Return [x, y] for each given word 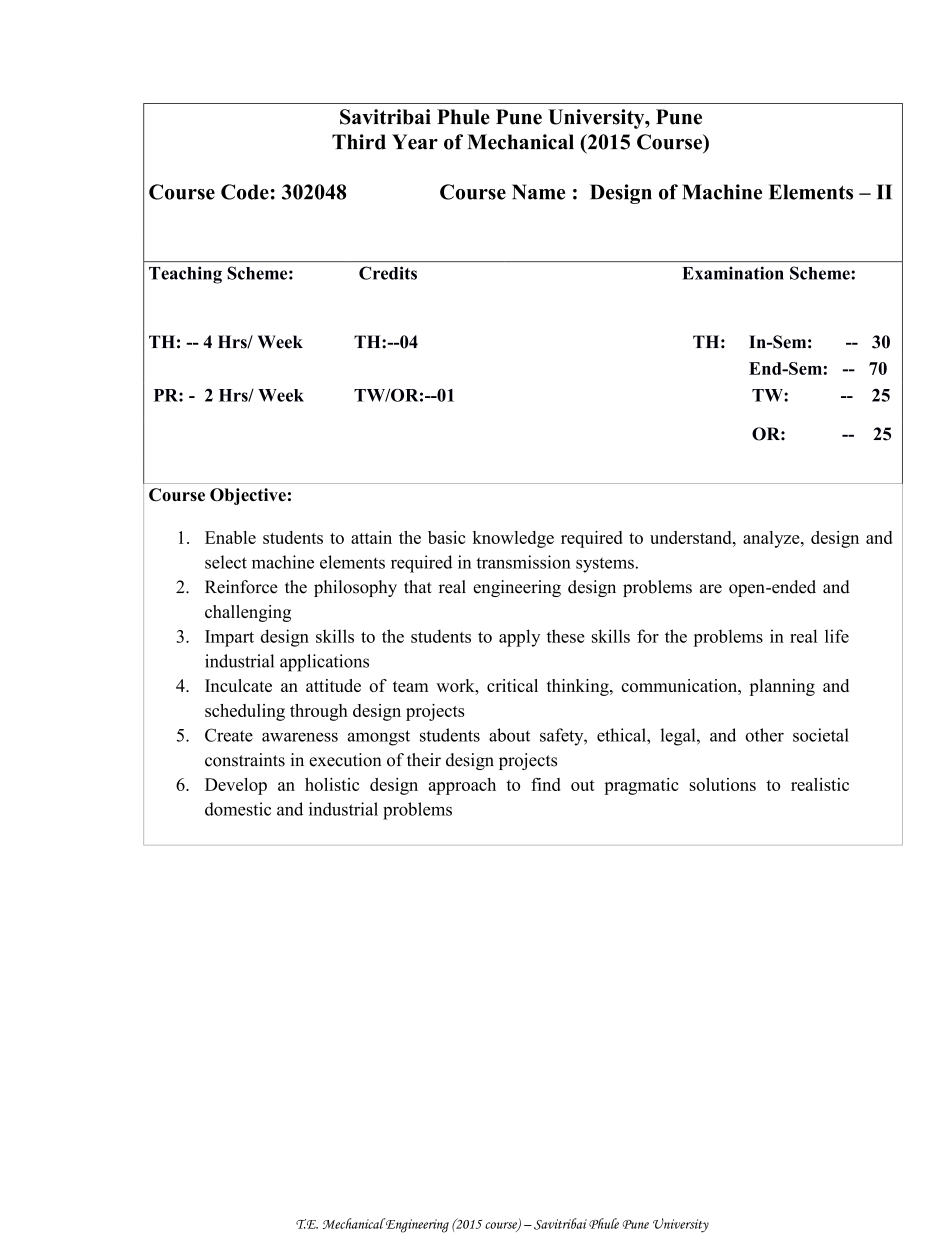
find [546, 784]
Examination [733, 273]
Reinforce [241, 587]
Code [245, 192]
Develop [236, 786]
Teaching [185, 275]
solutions [722, 784]
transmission [523, 562]
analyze [772, 539]
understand [692, 537]
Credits [388, 273]
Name [538, 192]
